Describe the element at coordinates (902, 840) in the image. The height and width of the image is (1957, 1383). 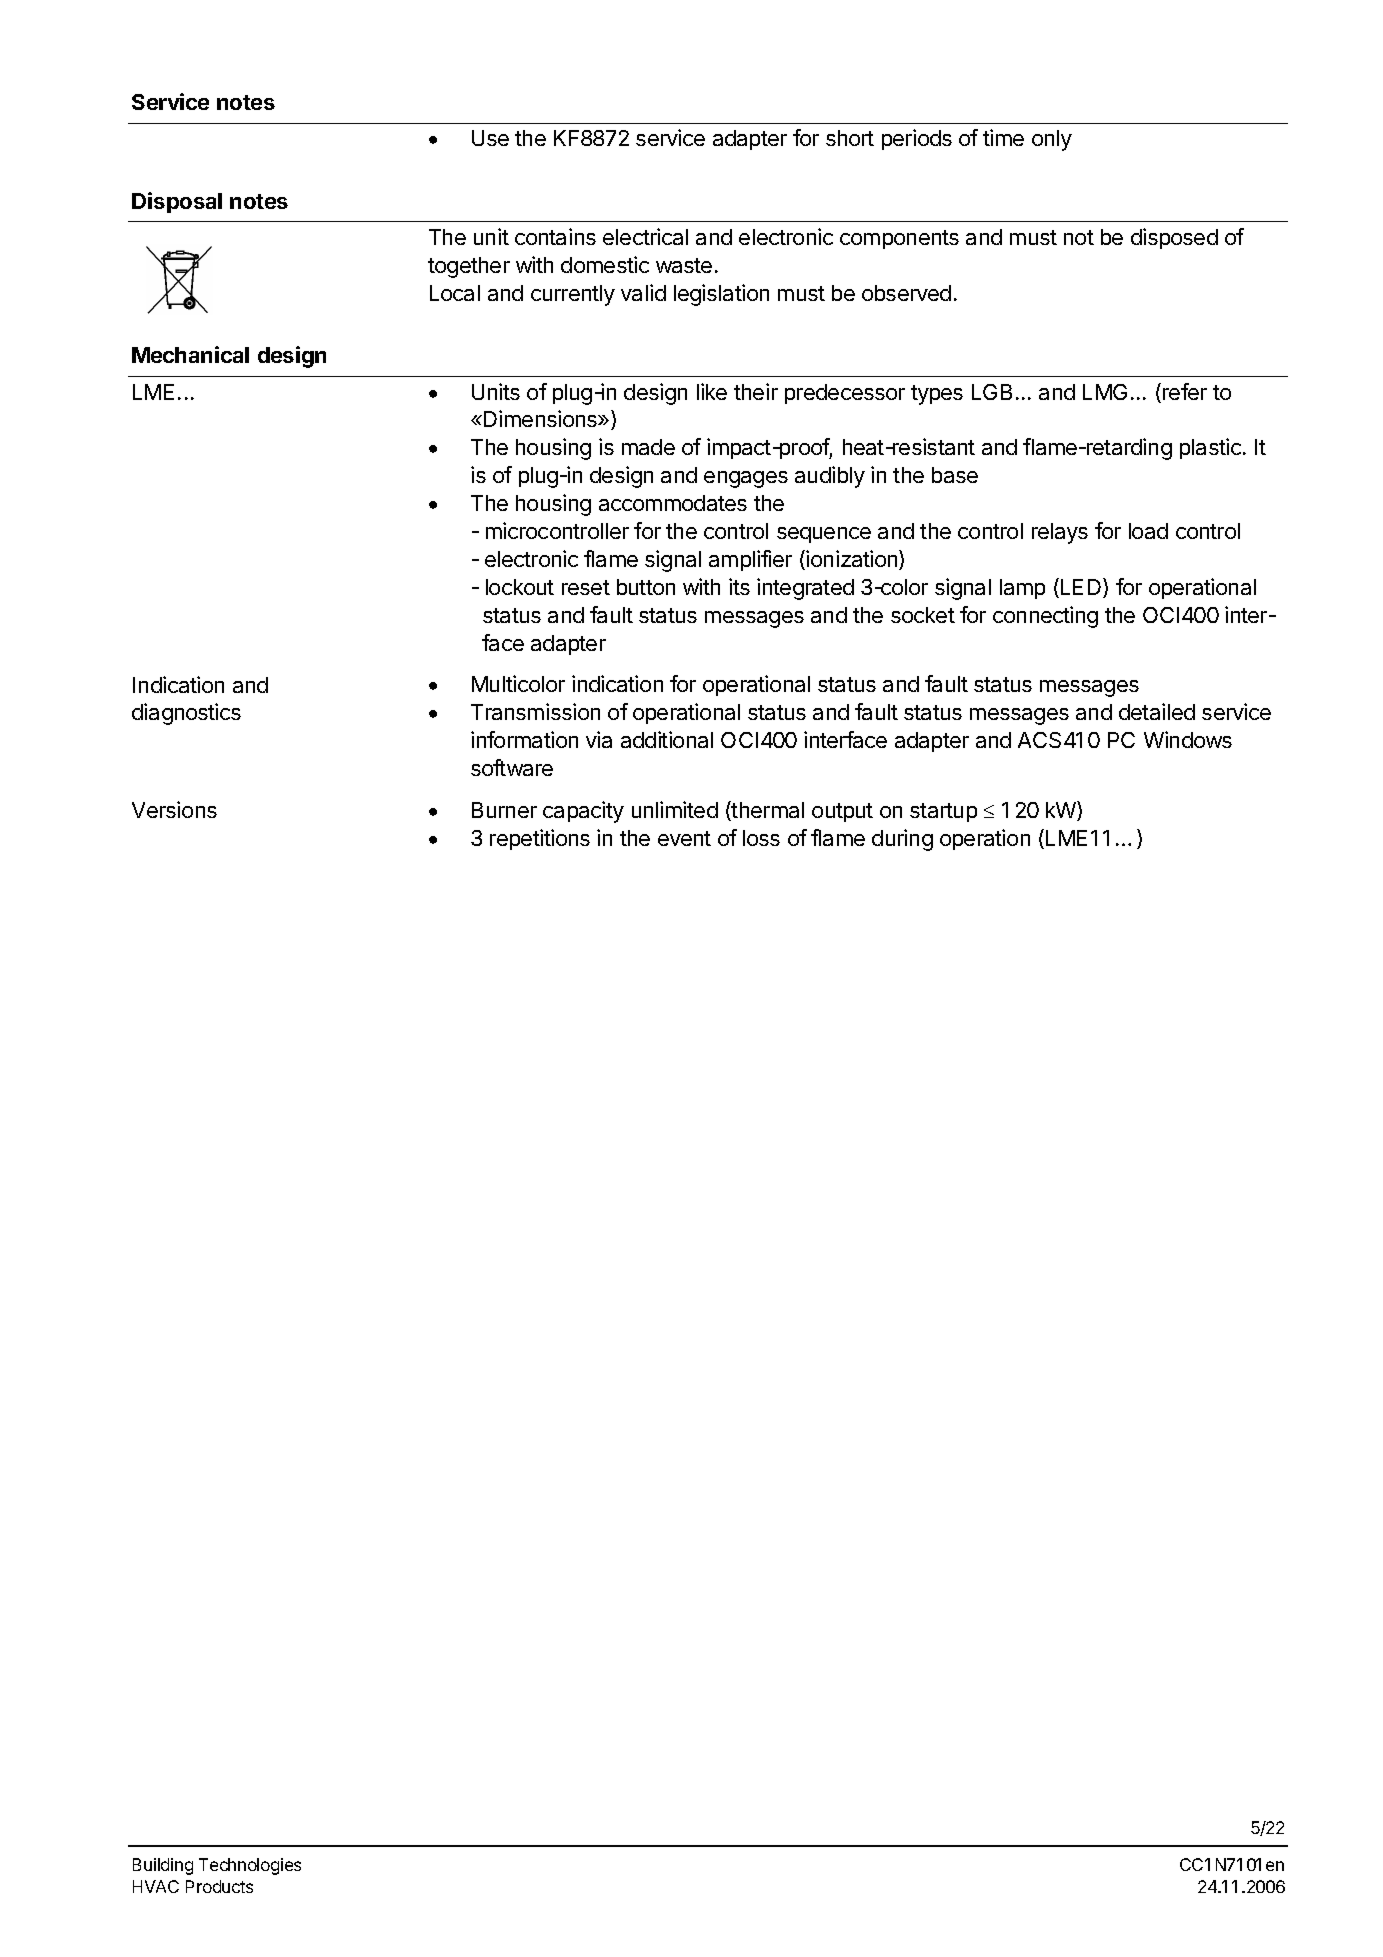
I see `during` at that location.
